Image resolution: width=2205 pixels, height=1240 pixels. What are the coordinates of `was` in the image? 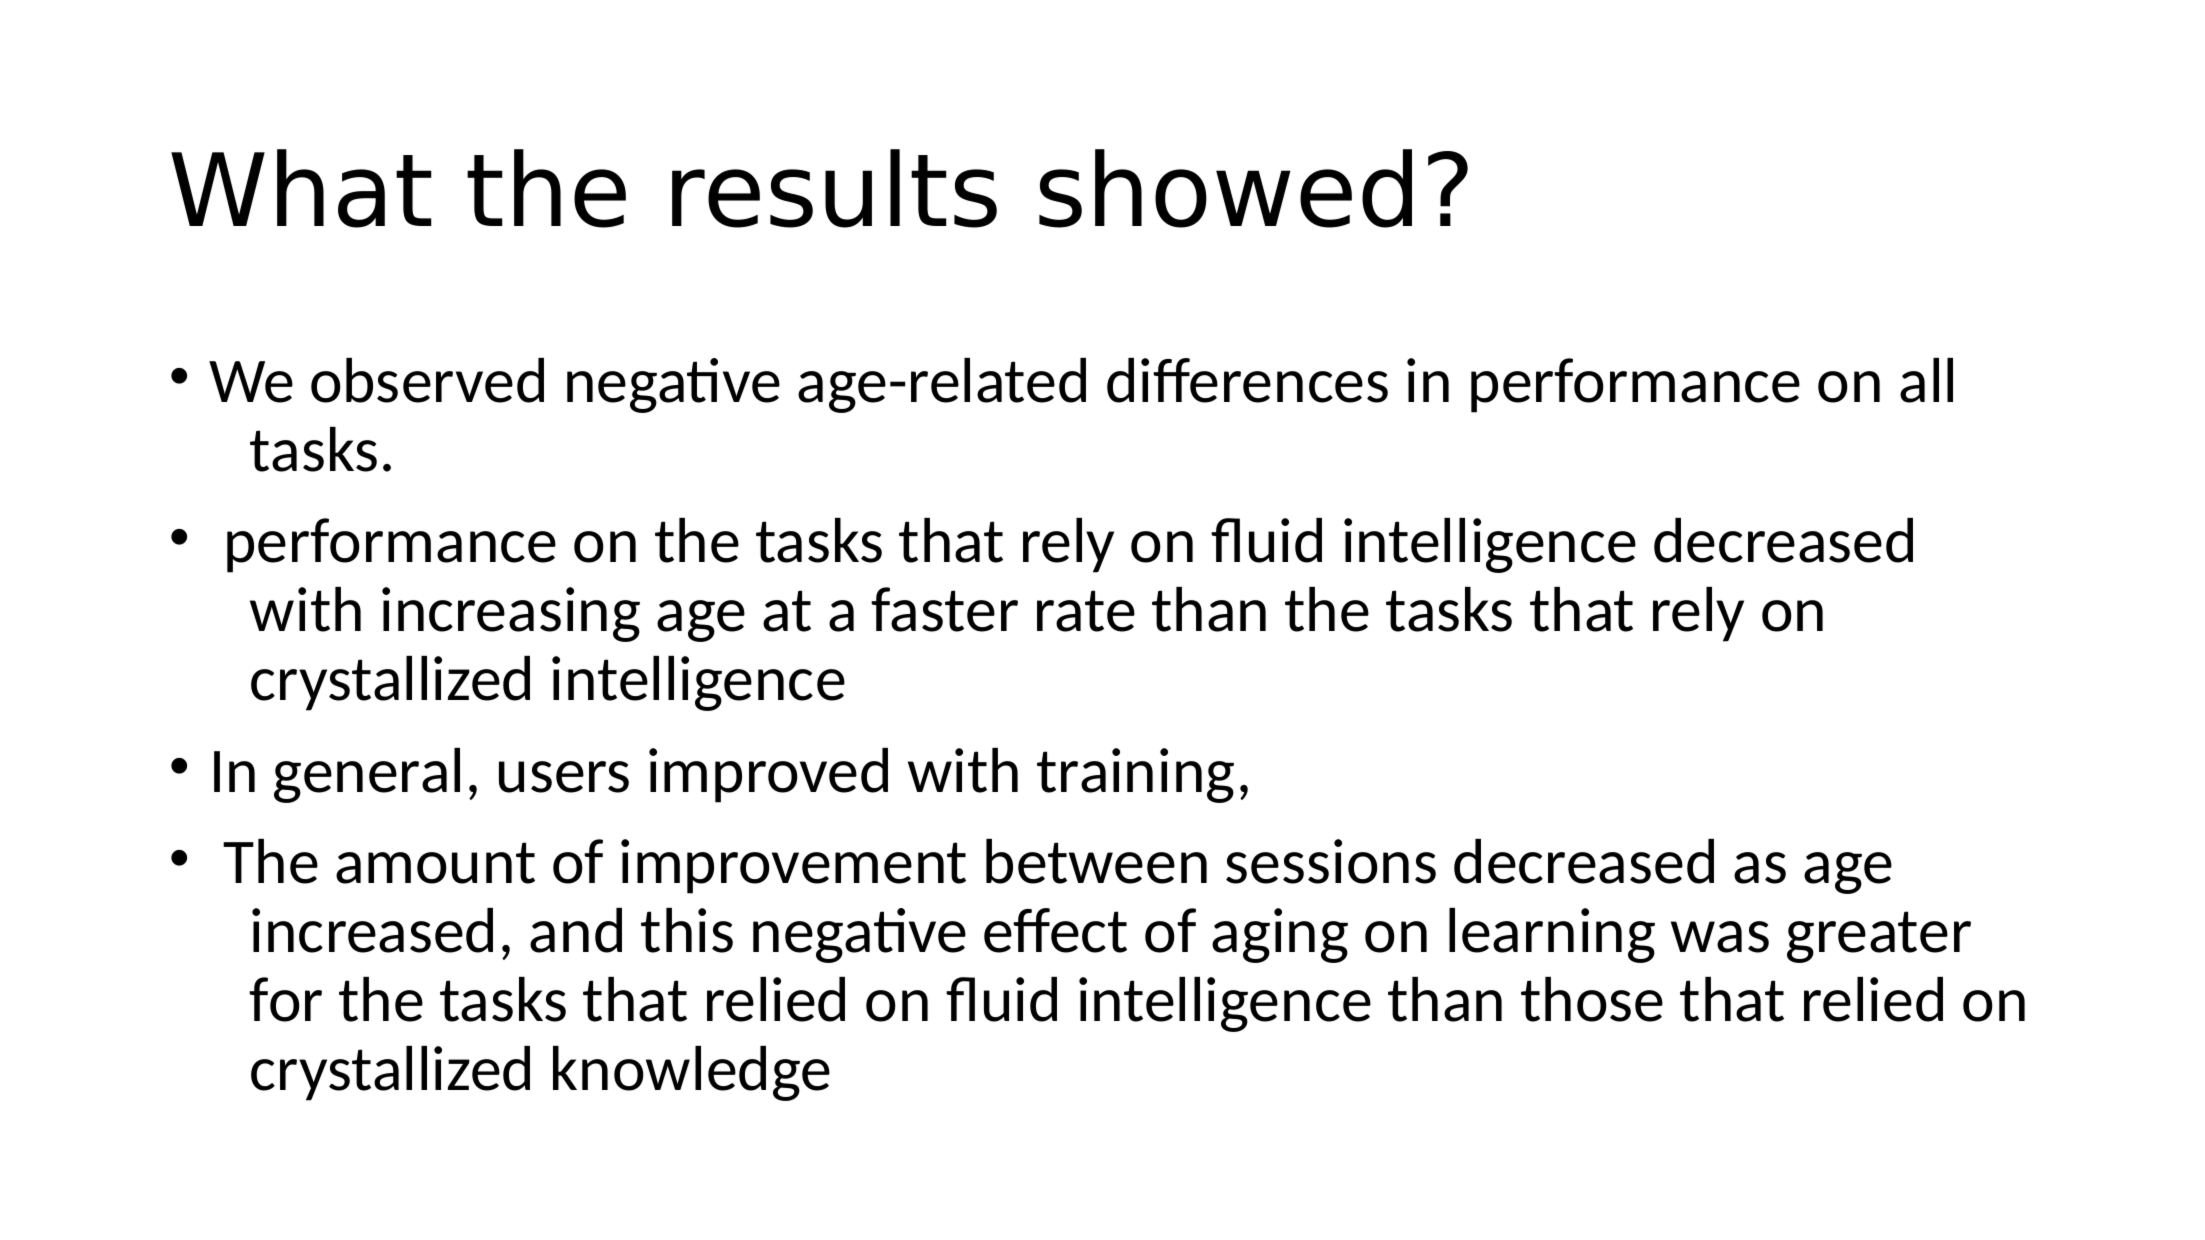 It's located at (1720, 937).
